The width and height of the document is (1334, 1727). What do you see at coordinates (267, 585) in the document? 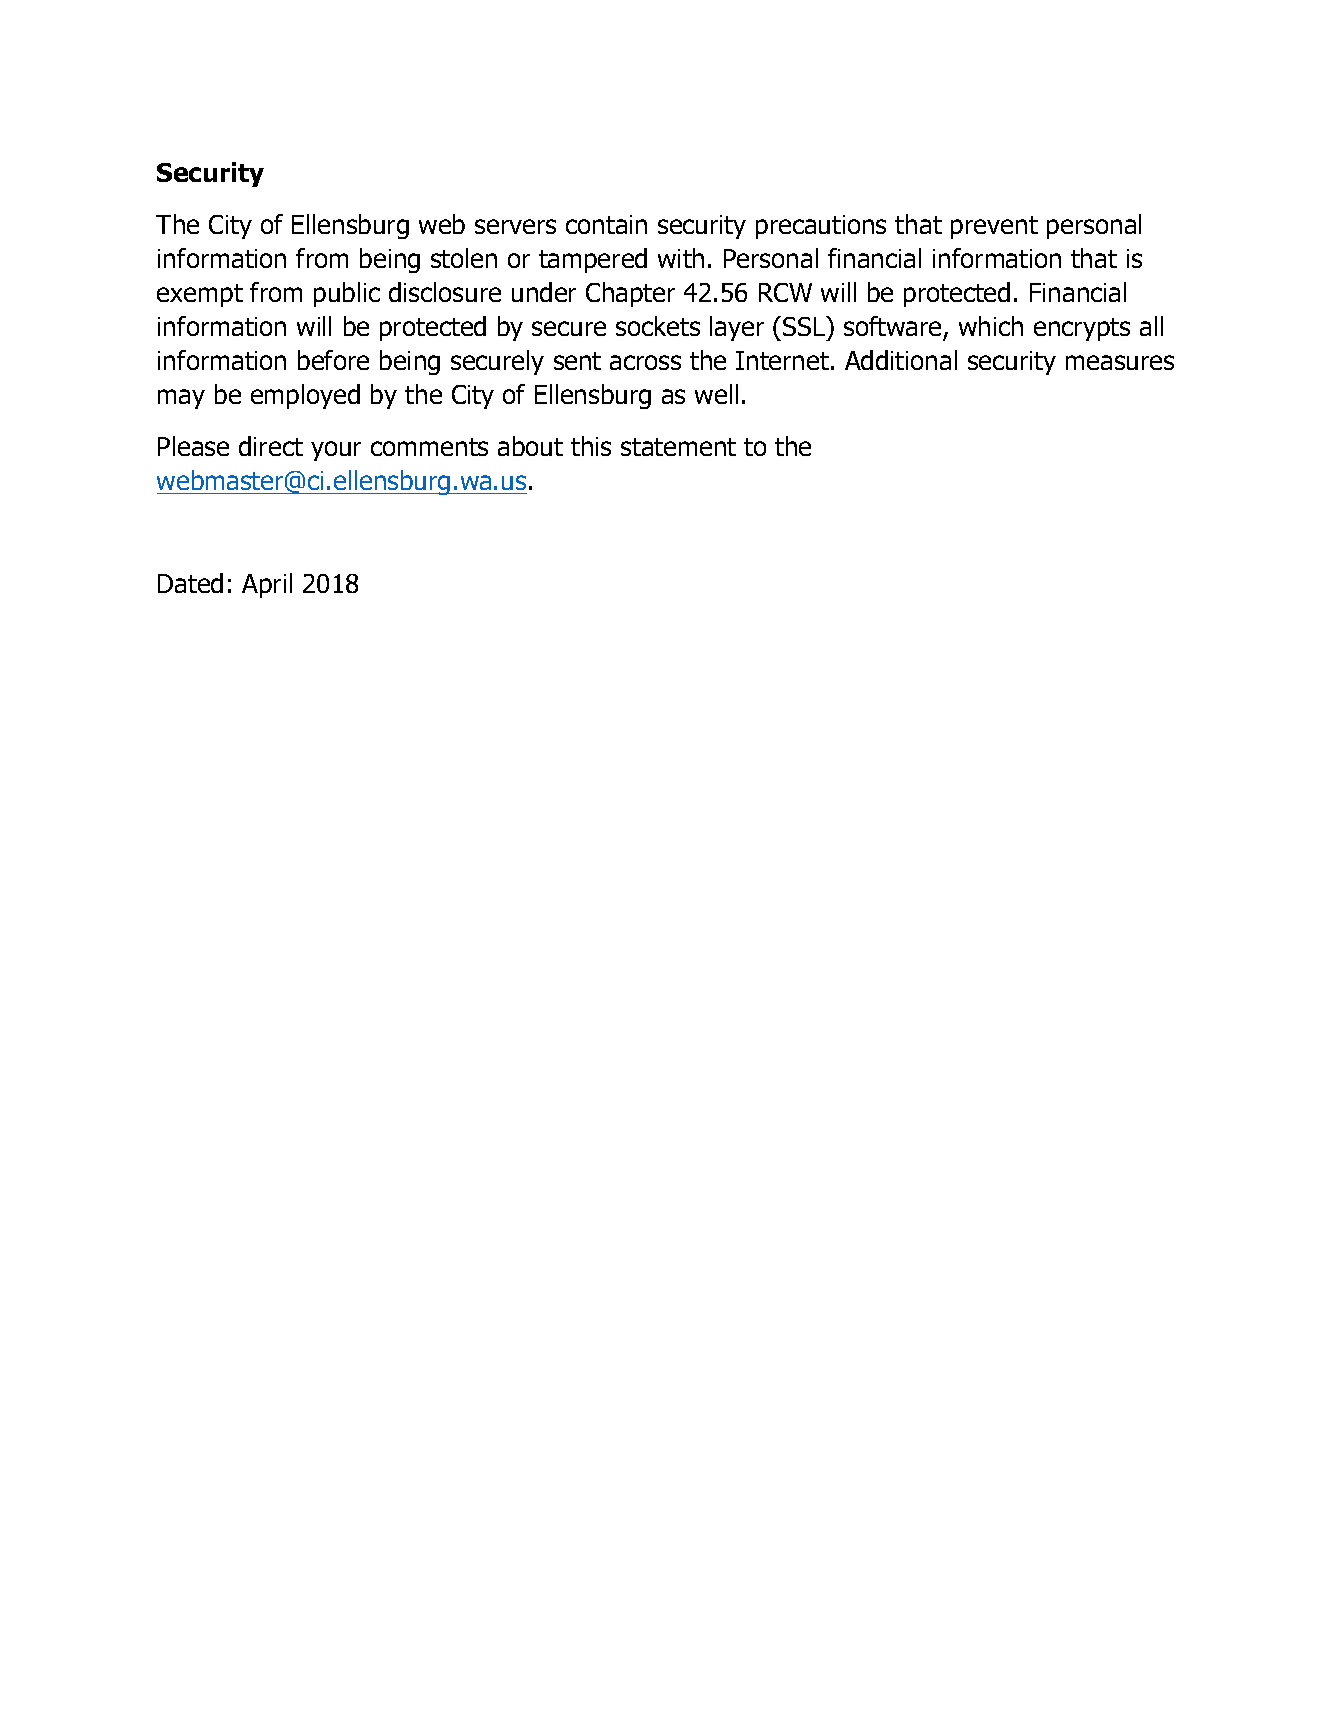
I see `April` at bounding box center [267, 585].
